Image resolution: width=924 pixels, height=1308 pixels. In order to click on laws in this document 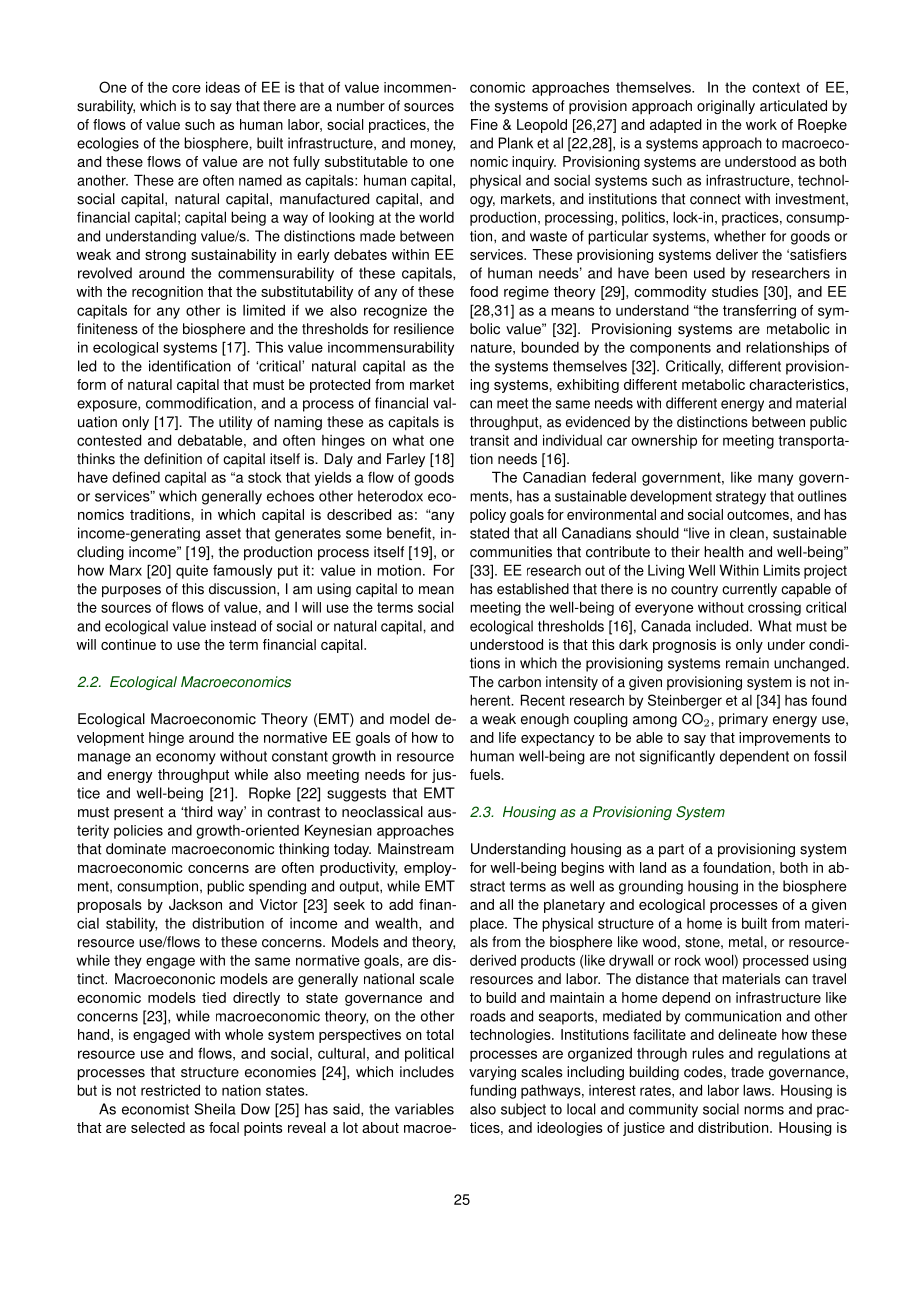, I will do `click(758, 1090)`.
